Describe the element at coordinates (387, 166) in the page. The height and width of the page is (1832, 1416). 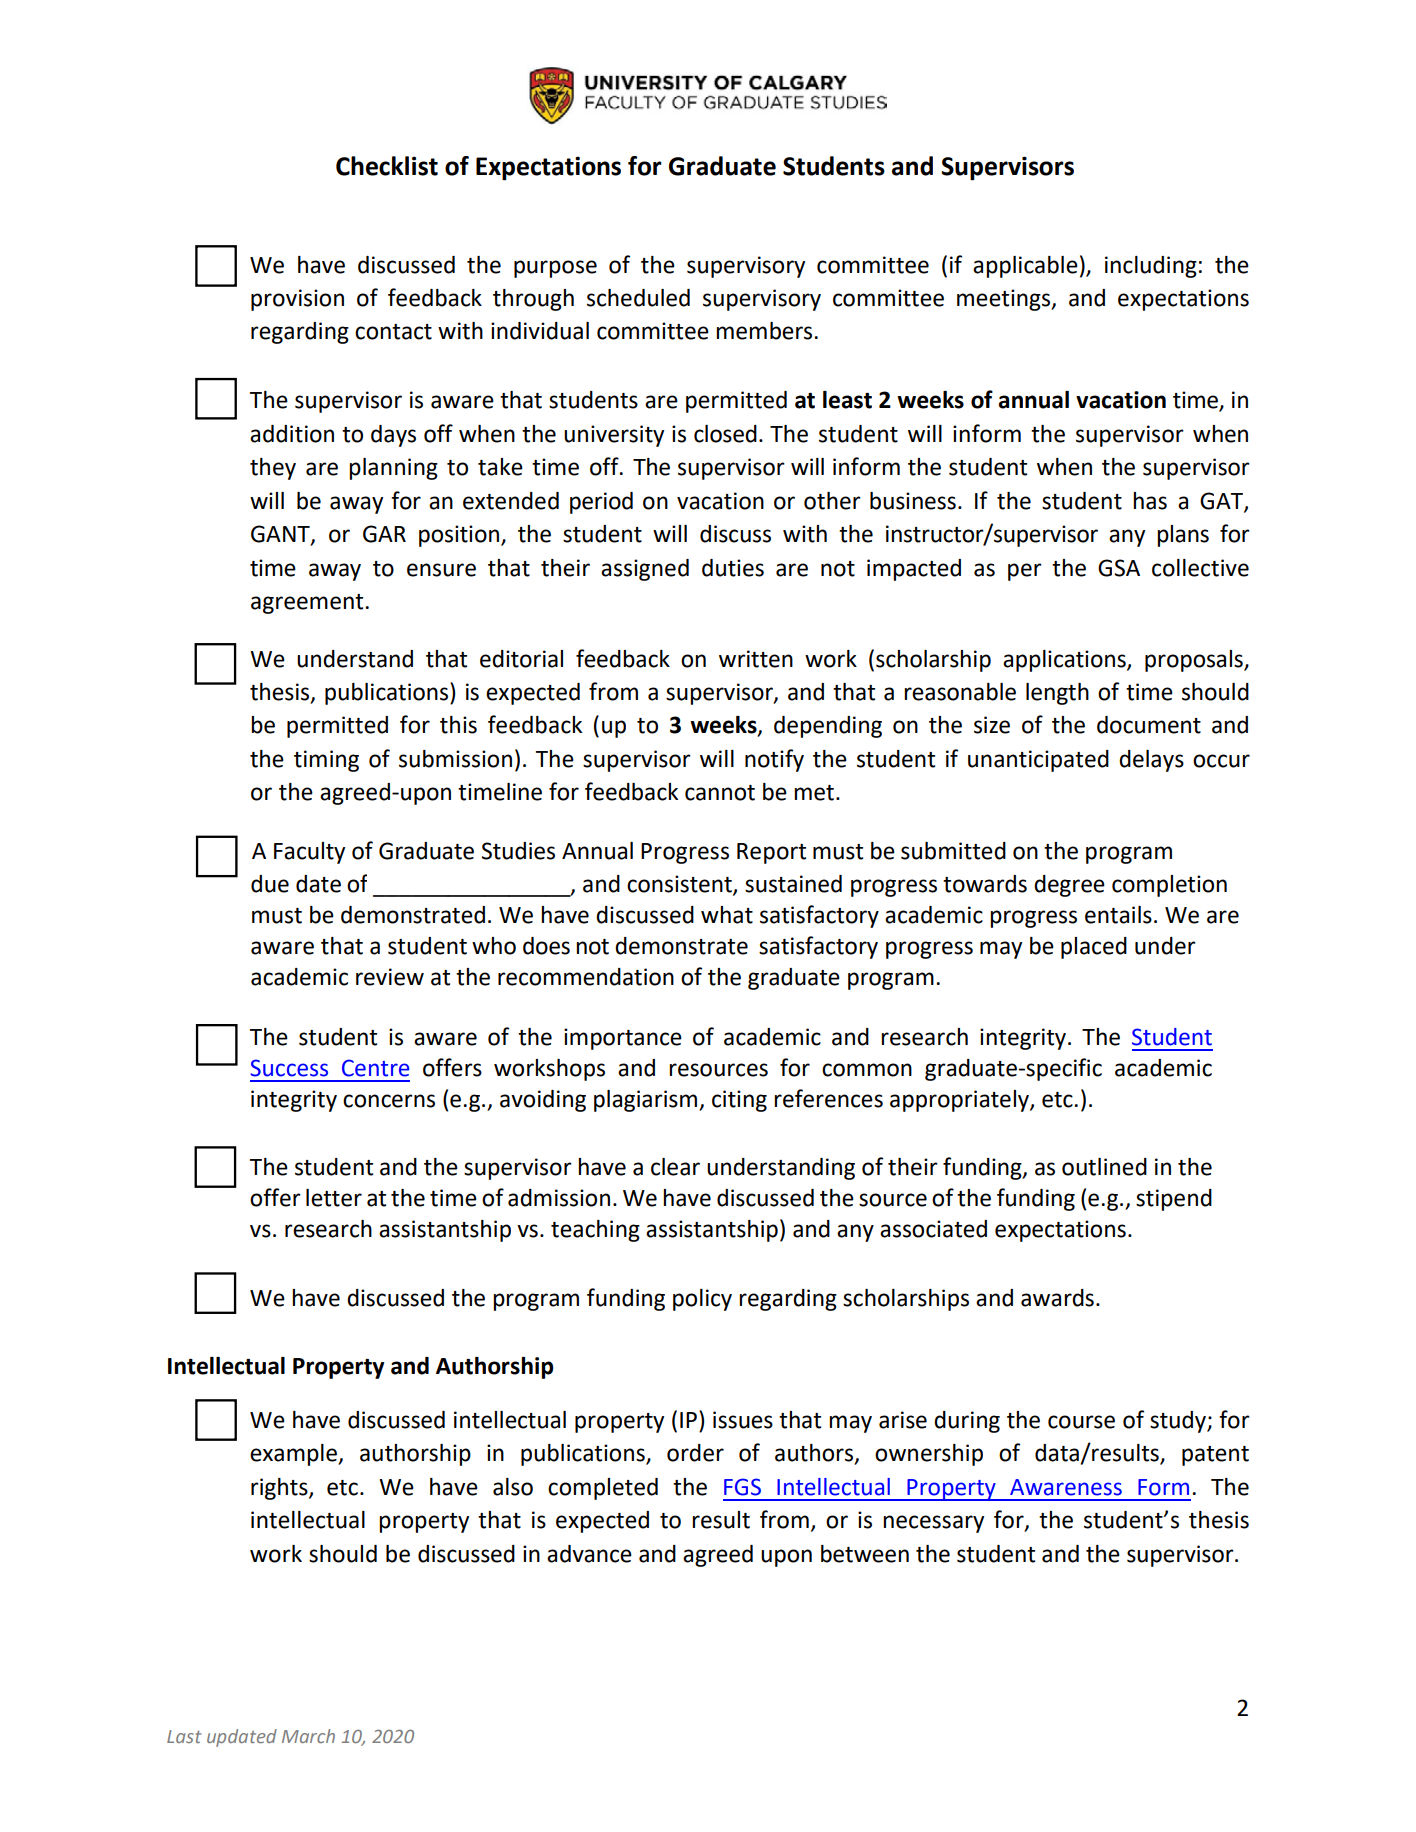
I see `Checklist` at that location.
